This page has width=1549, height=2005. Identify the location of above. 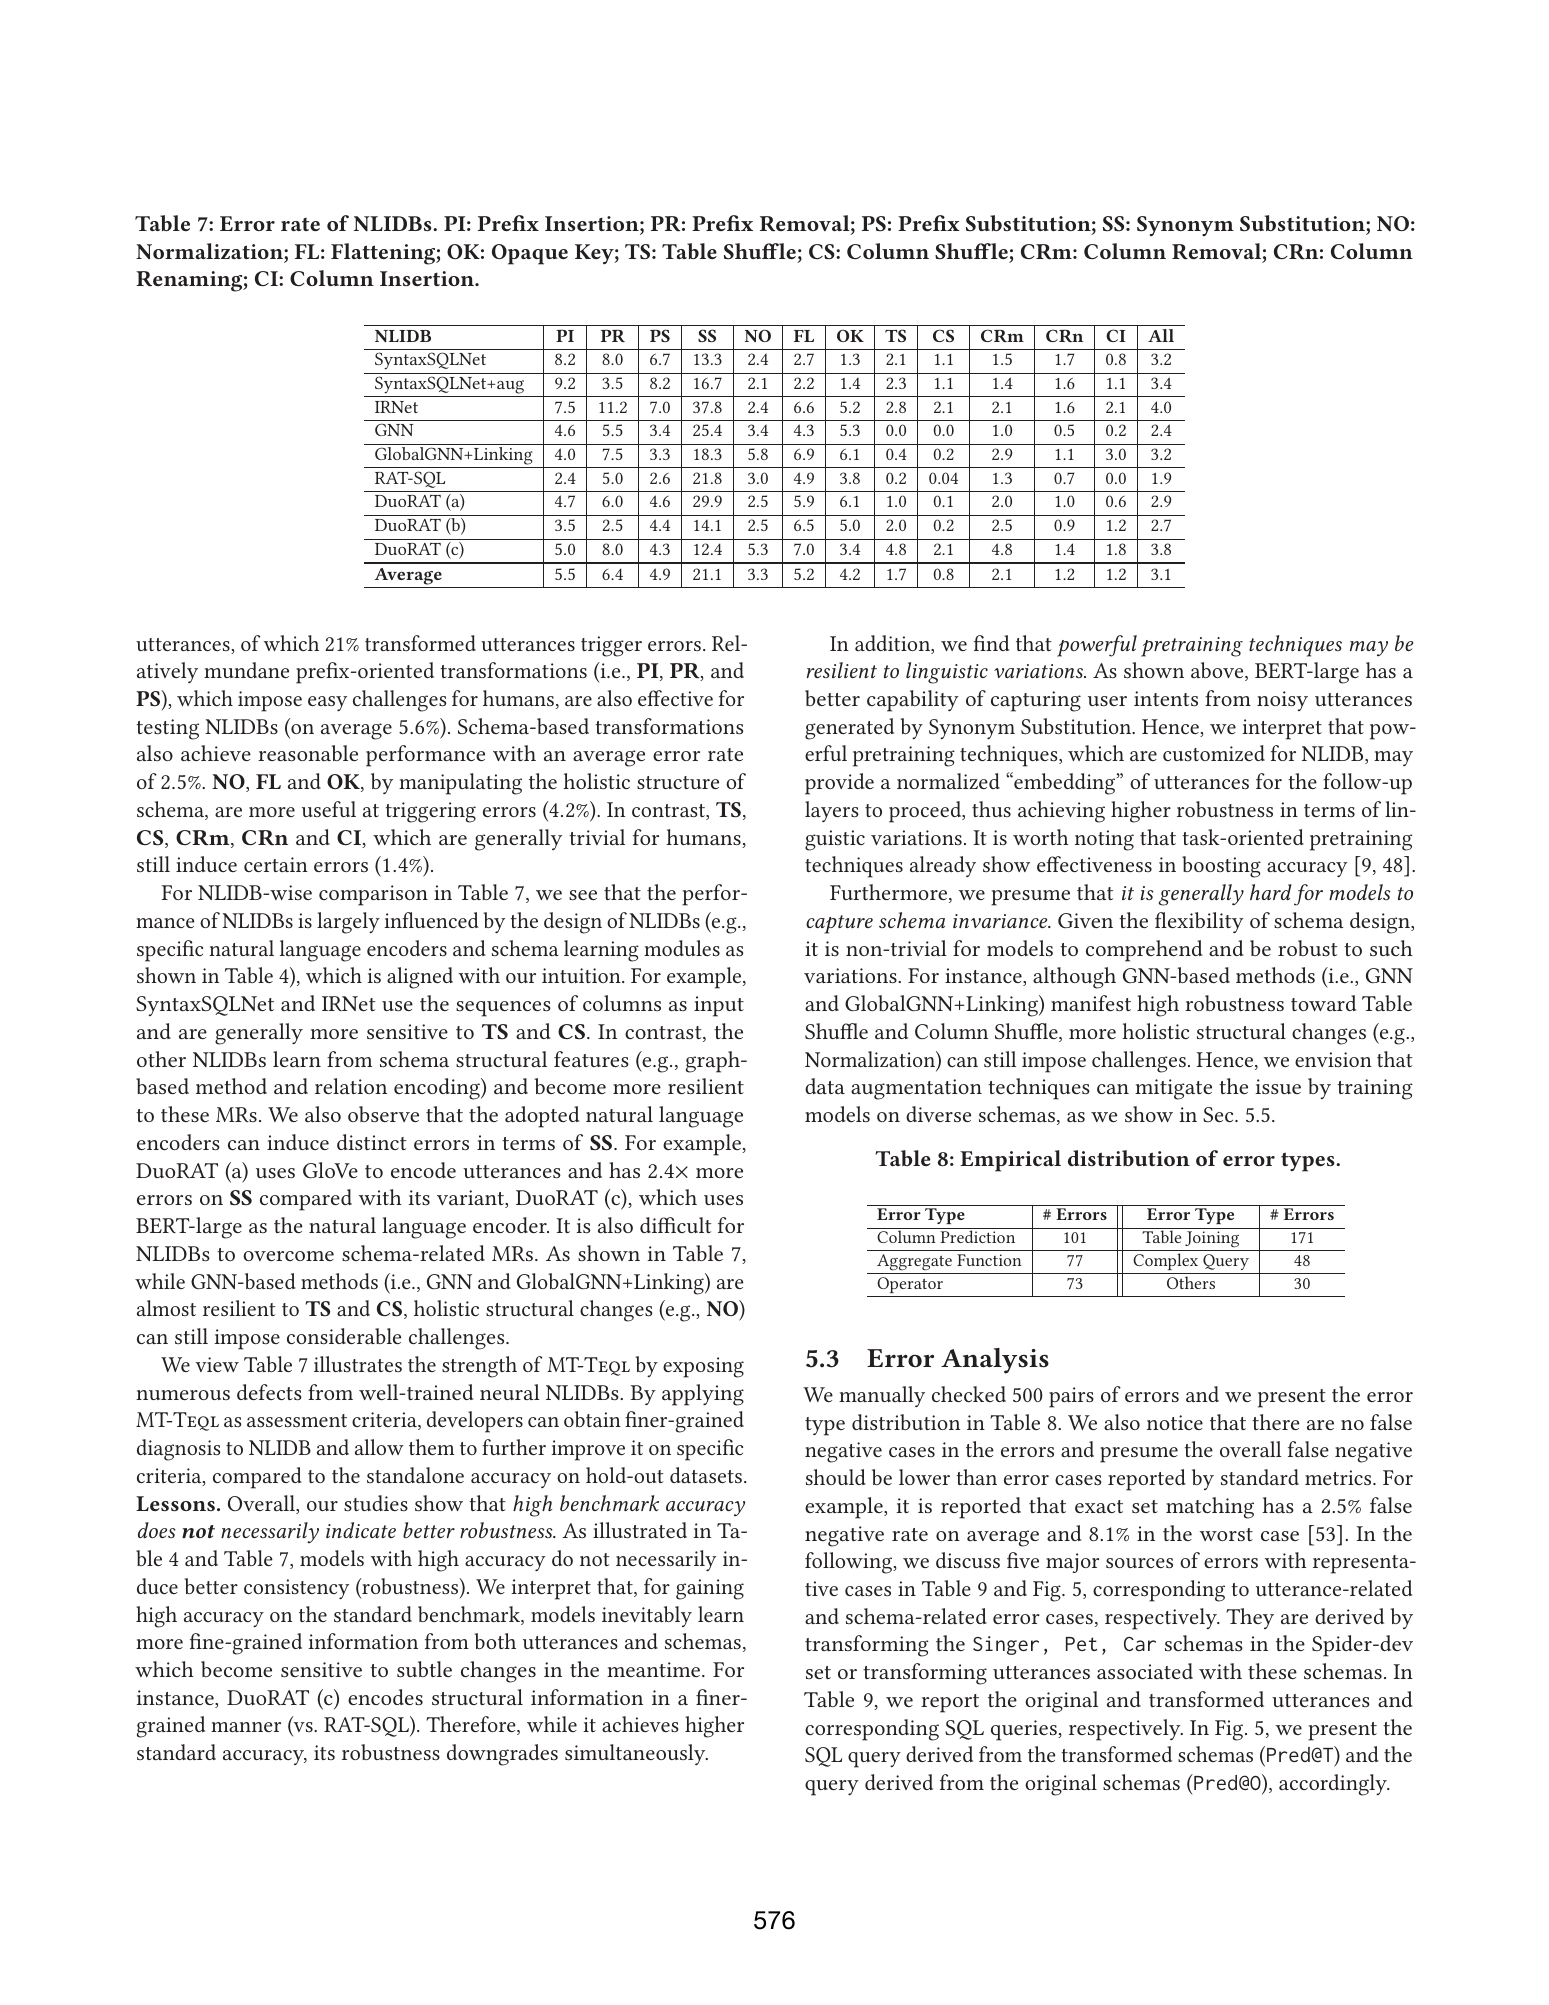
(1218, 671).
